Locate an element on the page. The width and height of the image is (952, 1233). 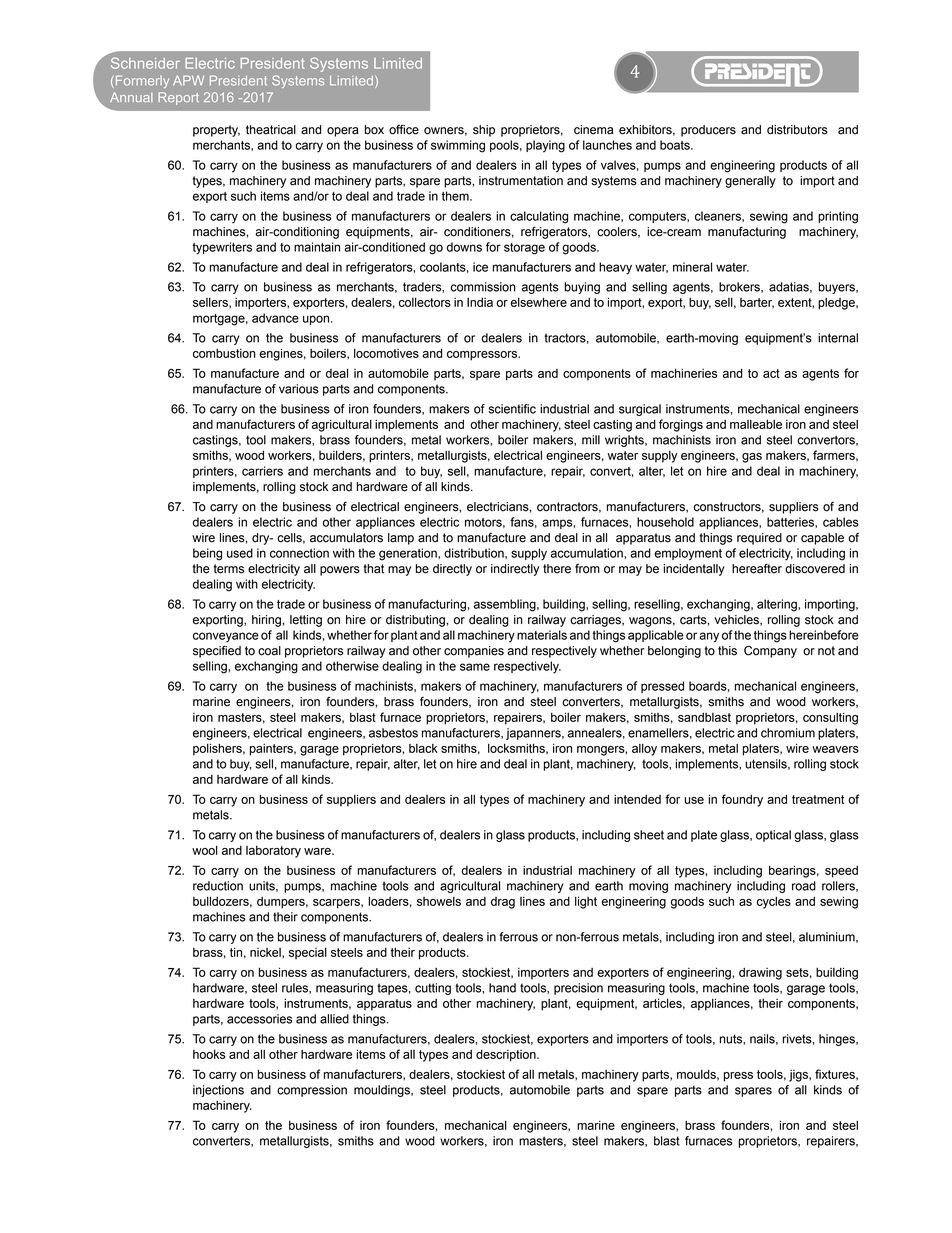
terms is located at coordinates (229, 569).
